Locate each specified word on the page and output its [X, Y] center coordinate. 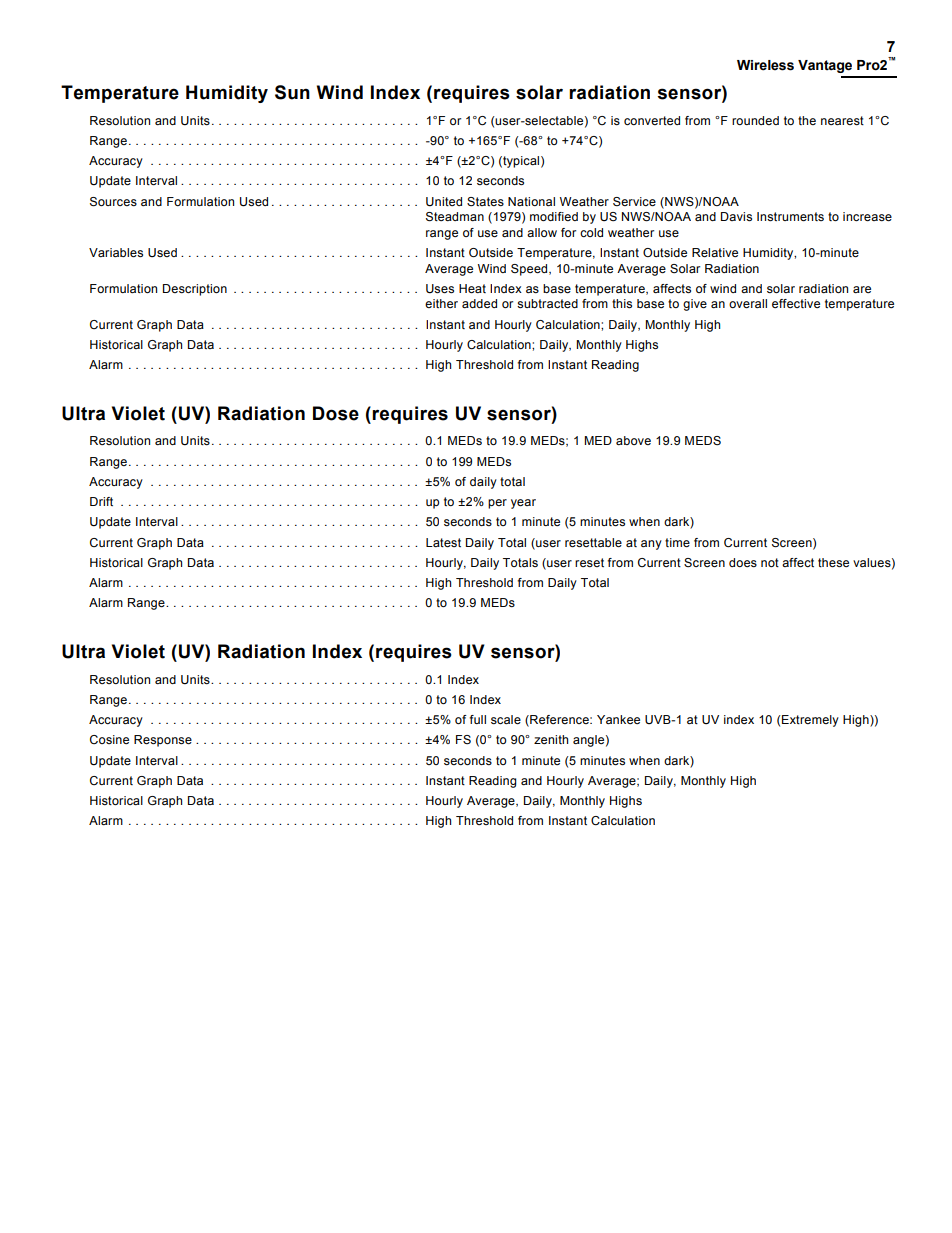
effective [796, 303]
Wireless [765, 65]
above [633, 440]
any [651, 545]
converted [652, 120]
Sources [113, 202]
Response [163, 741]
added [479, 303]
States [485, 201]
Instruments [790, 216]
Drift [101, 501]
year [523, 504]
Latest [443, 542]
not [770, 562]
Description [195, 290]
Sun [292, 92]
